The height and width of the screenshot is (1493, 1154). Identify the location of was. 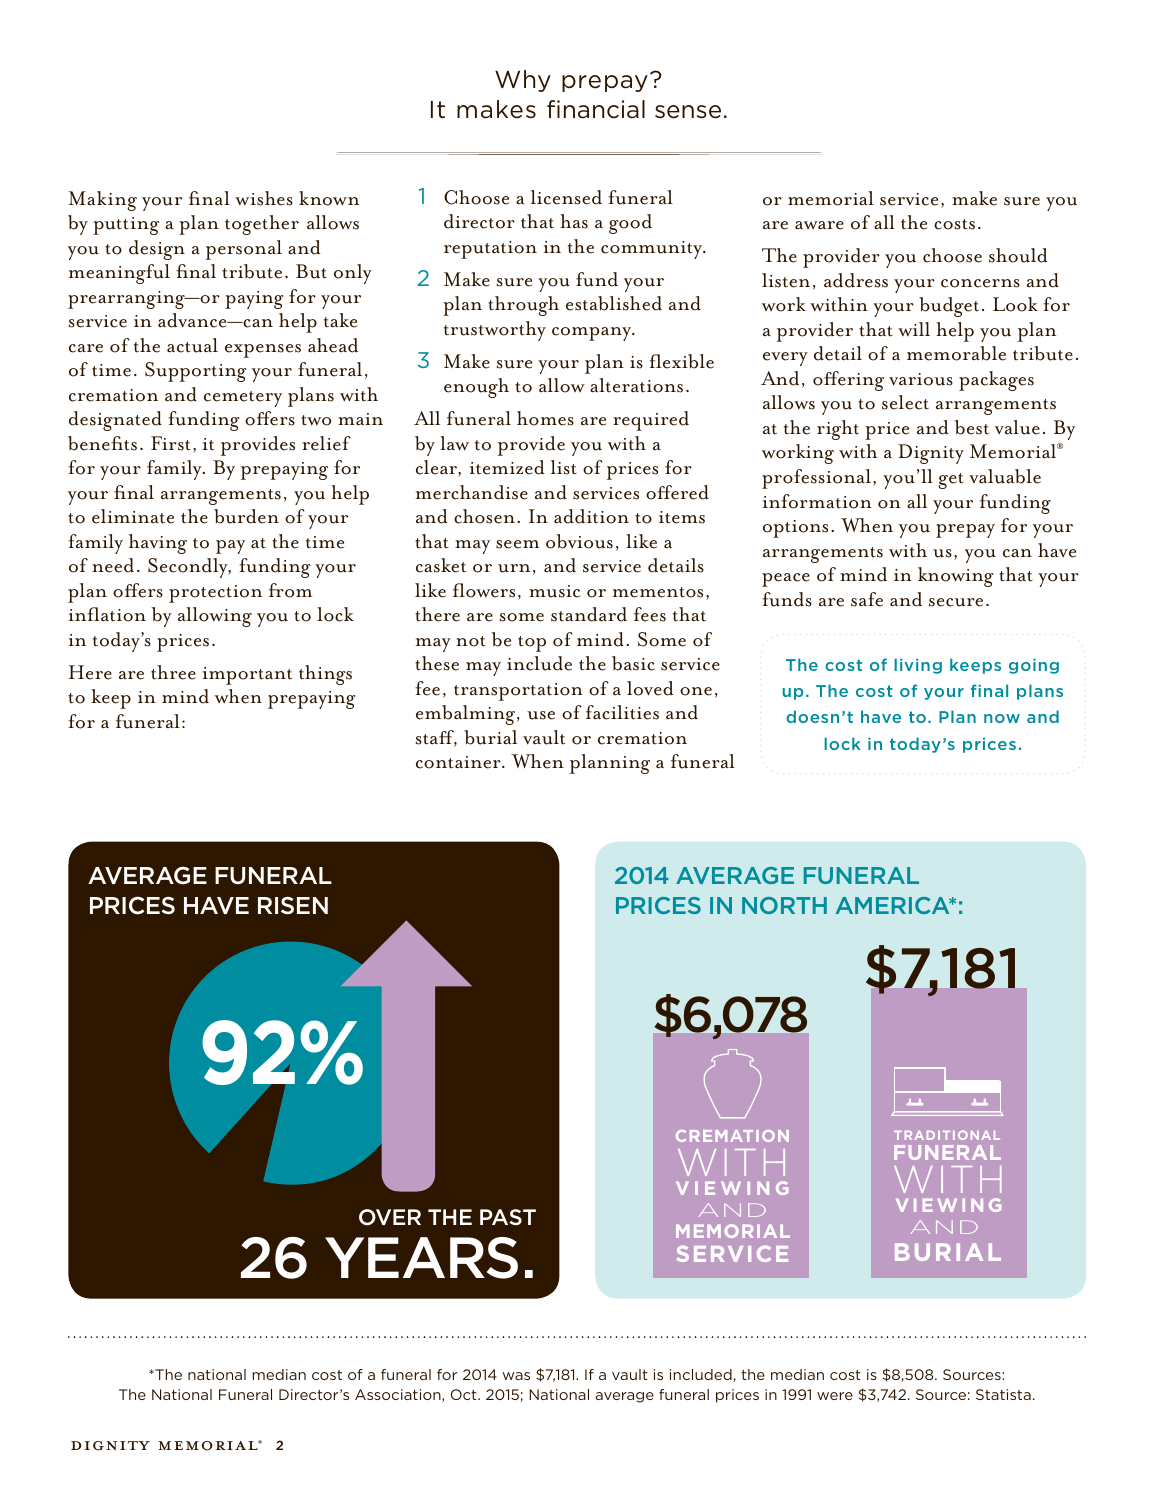
(516, 1376).
